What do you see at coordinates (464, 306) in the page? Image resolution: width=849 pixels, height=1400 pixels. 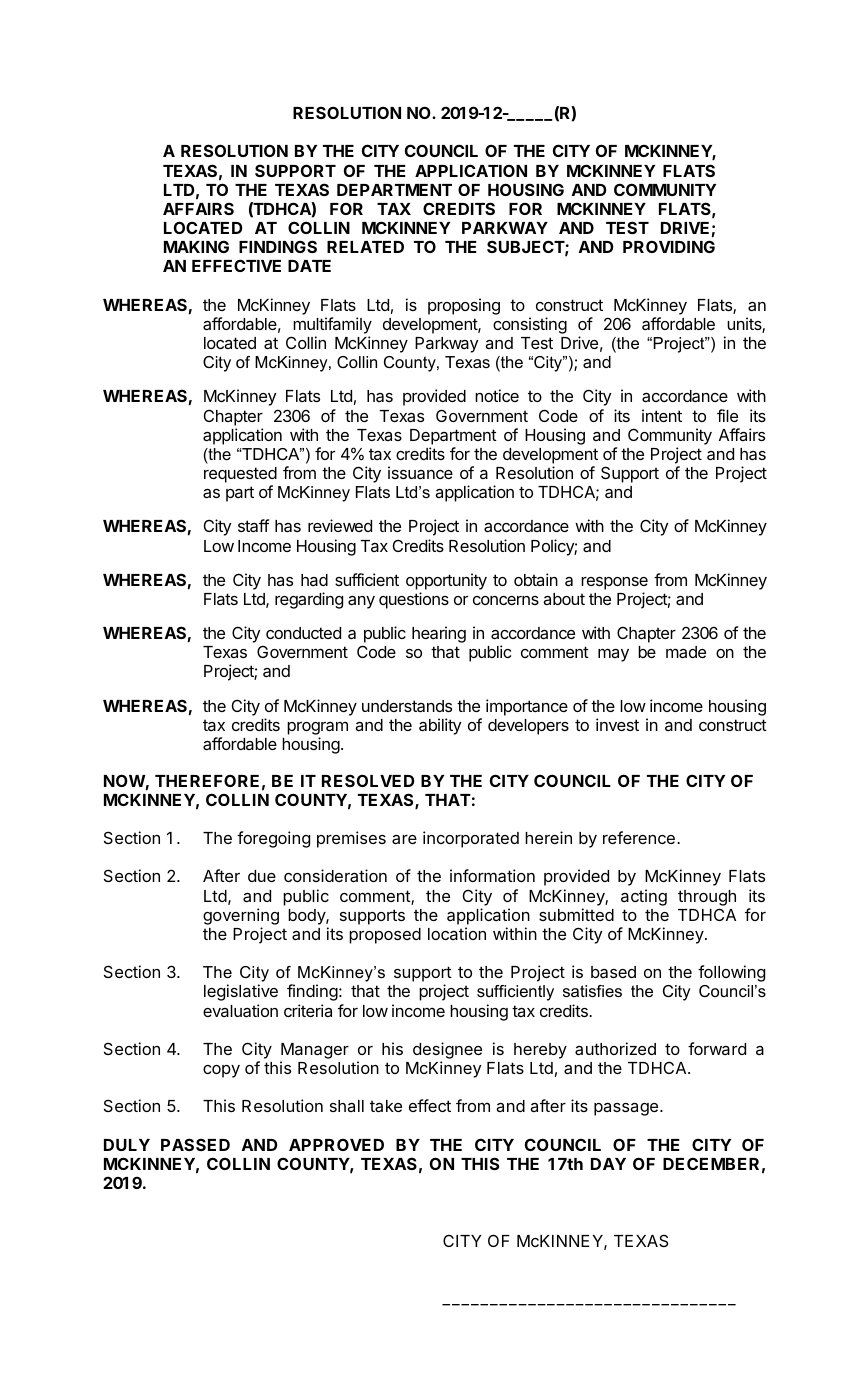 I see `proposing` at bounding box center [464, 306].
